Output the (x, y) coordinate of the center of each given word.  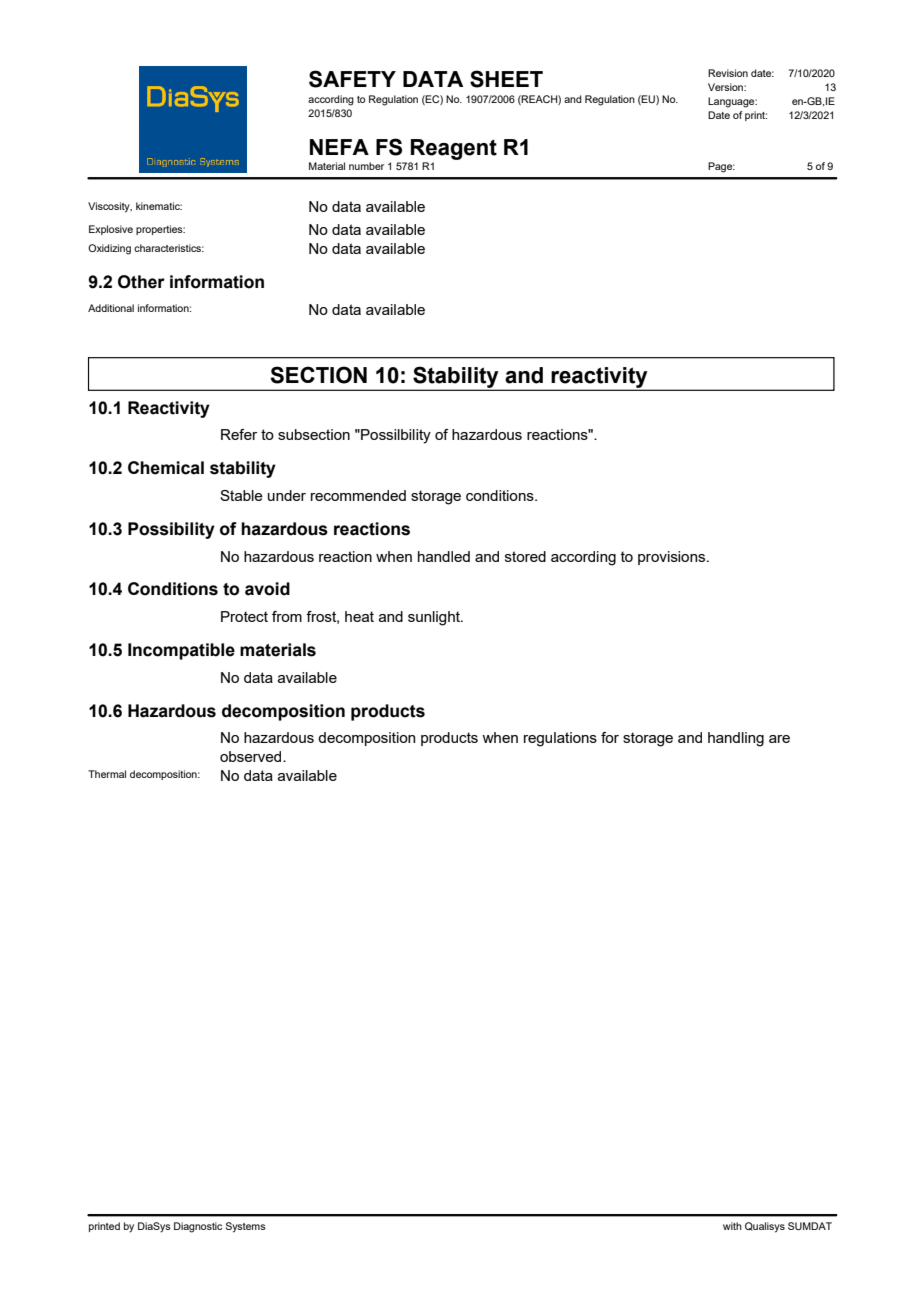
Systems (246, 1227)
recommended (358, 495)
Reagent (454, 149)
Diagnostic (198, 1227)
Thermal (107, 774)
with (732, 1226)
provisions (673, 558)
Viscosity (110, 207)
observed (252, 756)
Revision (728, 73)
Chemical (166, 468)
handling (736, 739)
